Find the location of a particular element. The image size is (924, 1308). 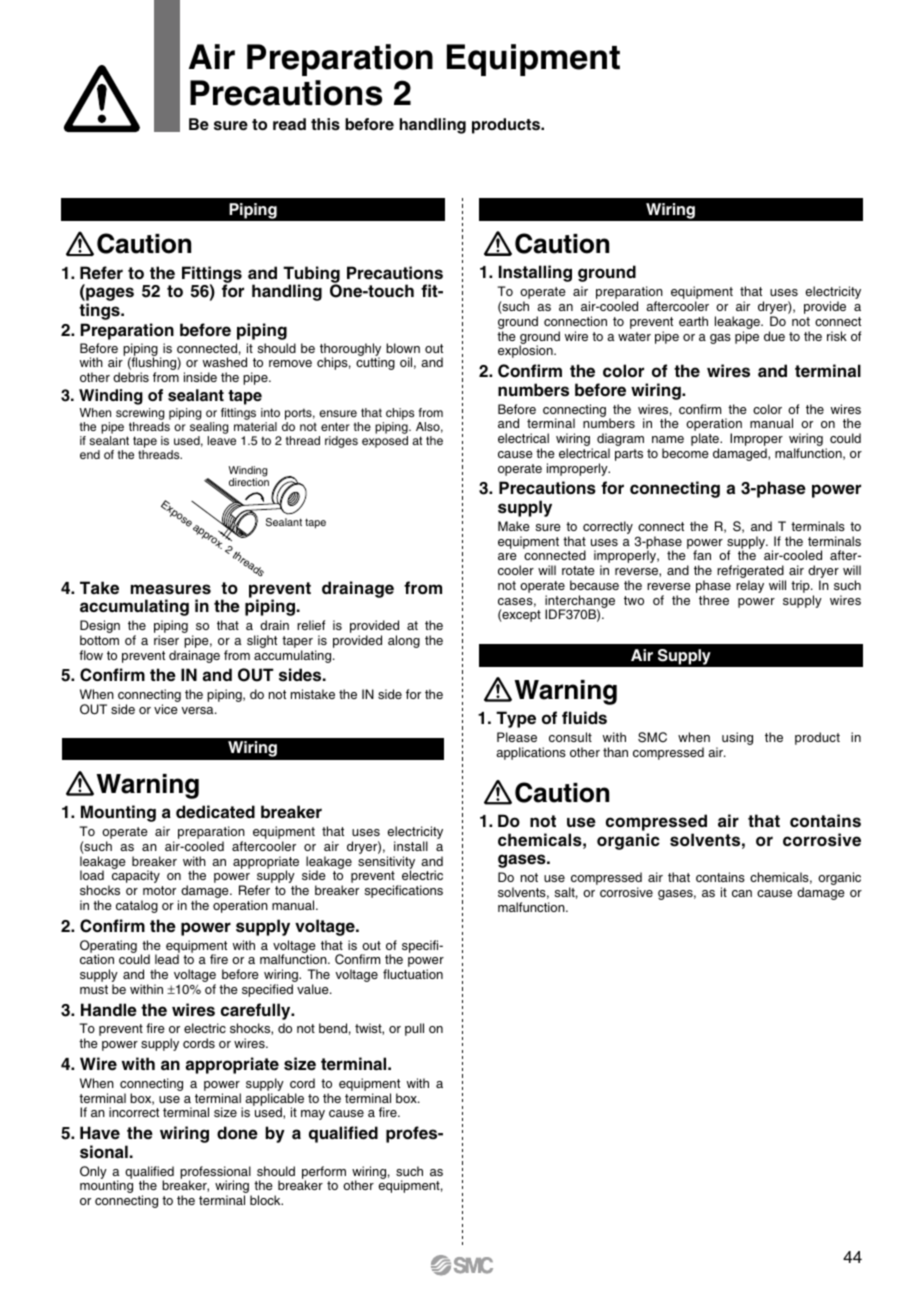

can is located at coordinates (742, 893).
